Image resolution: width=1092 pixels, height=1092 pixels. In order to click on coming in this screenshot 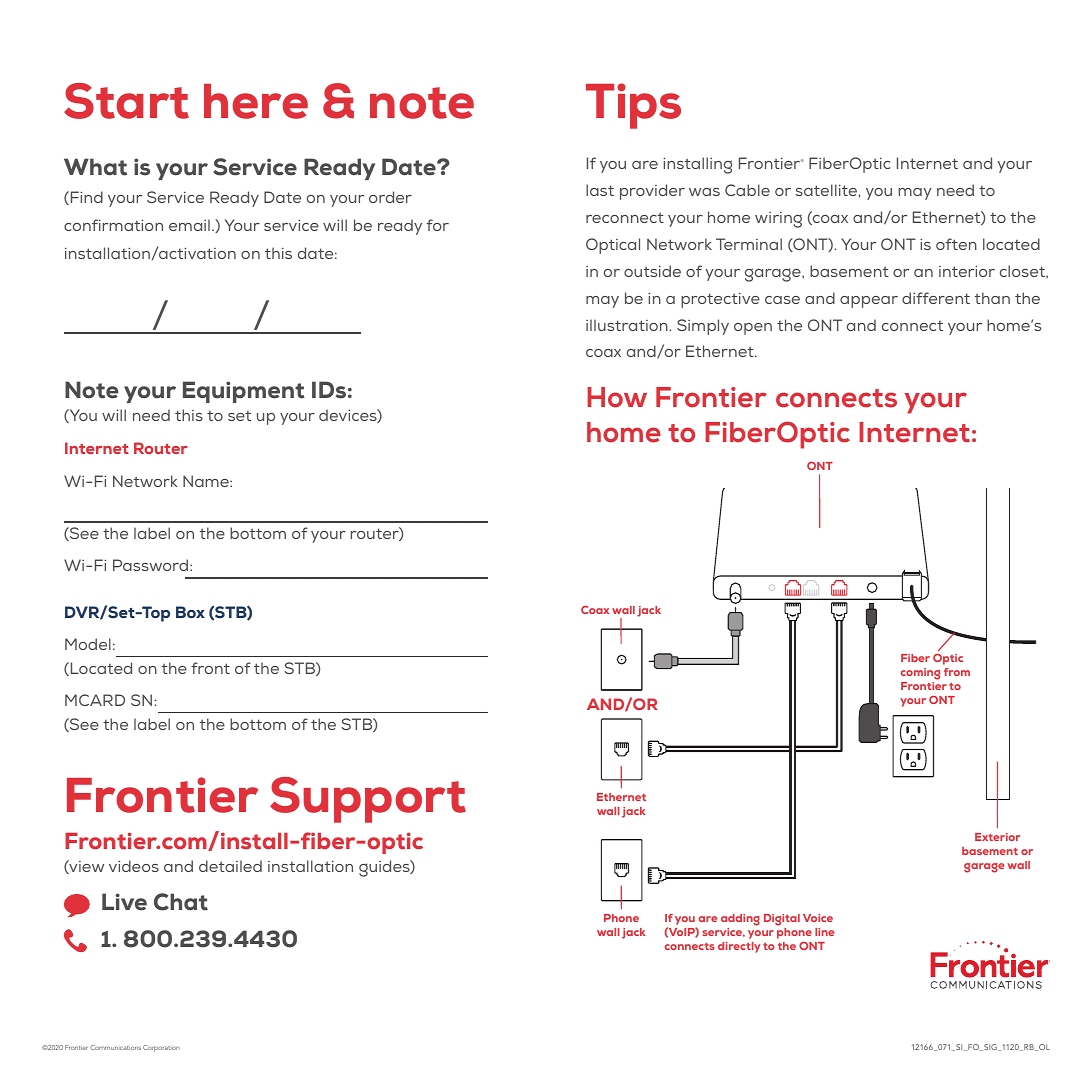, I will do `click(920, 675)`.
